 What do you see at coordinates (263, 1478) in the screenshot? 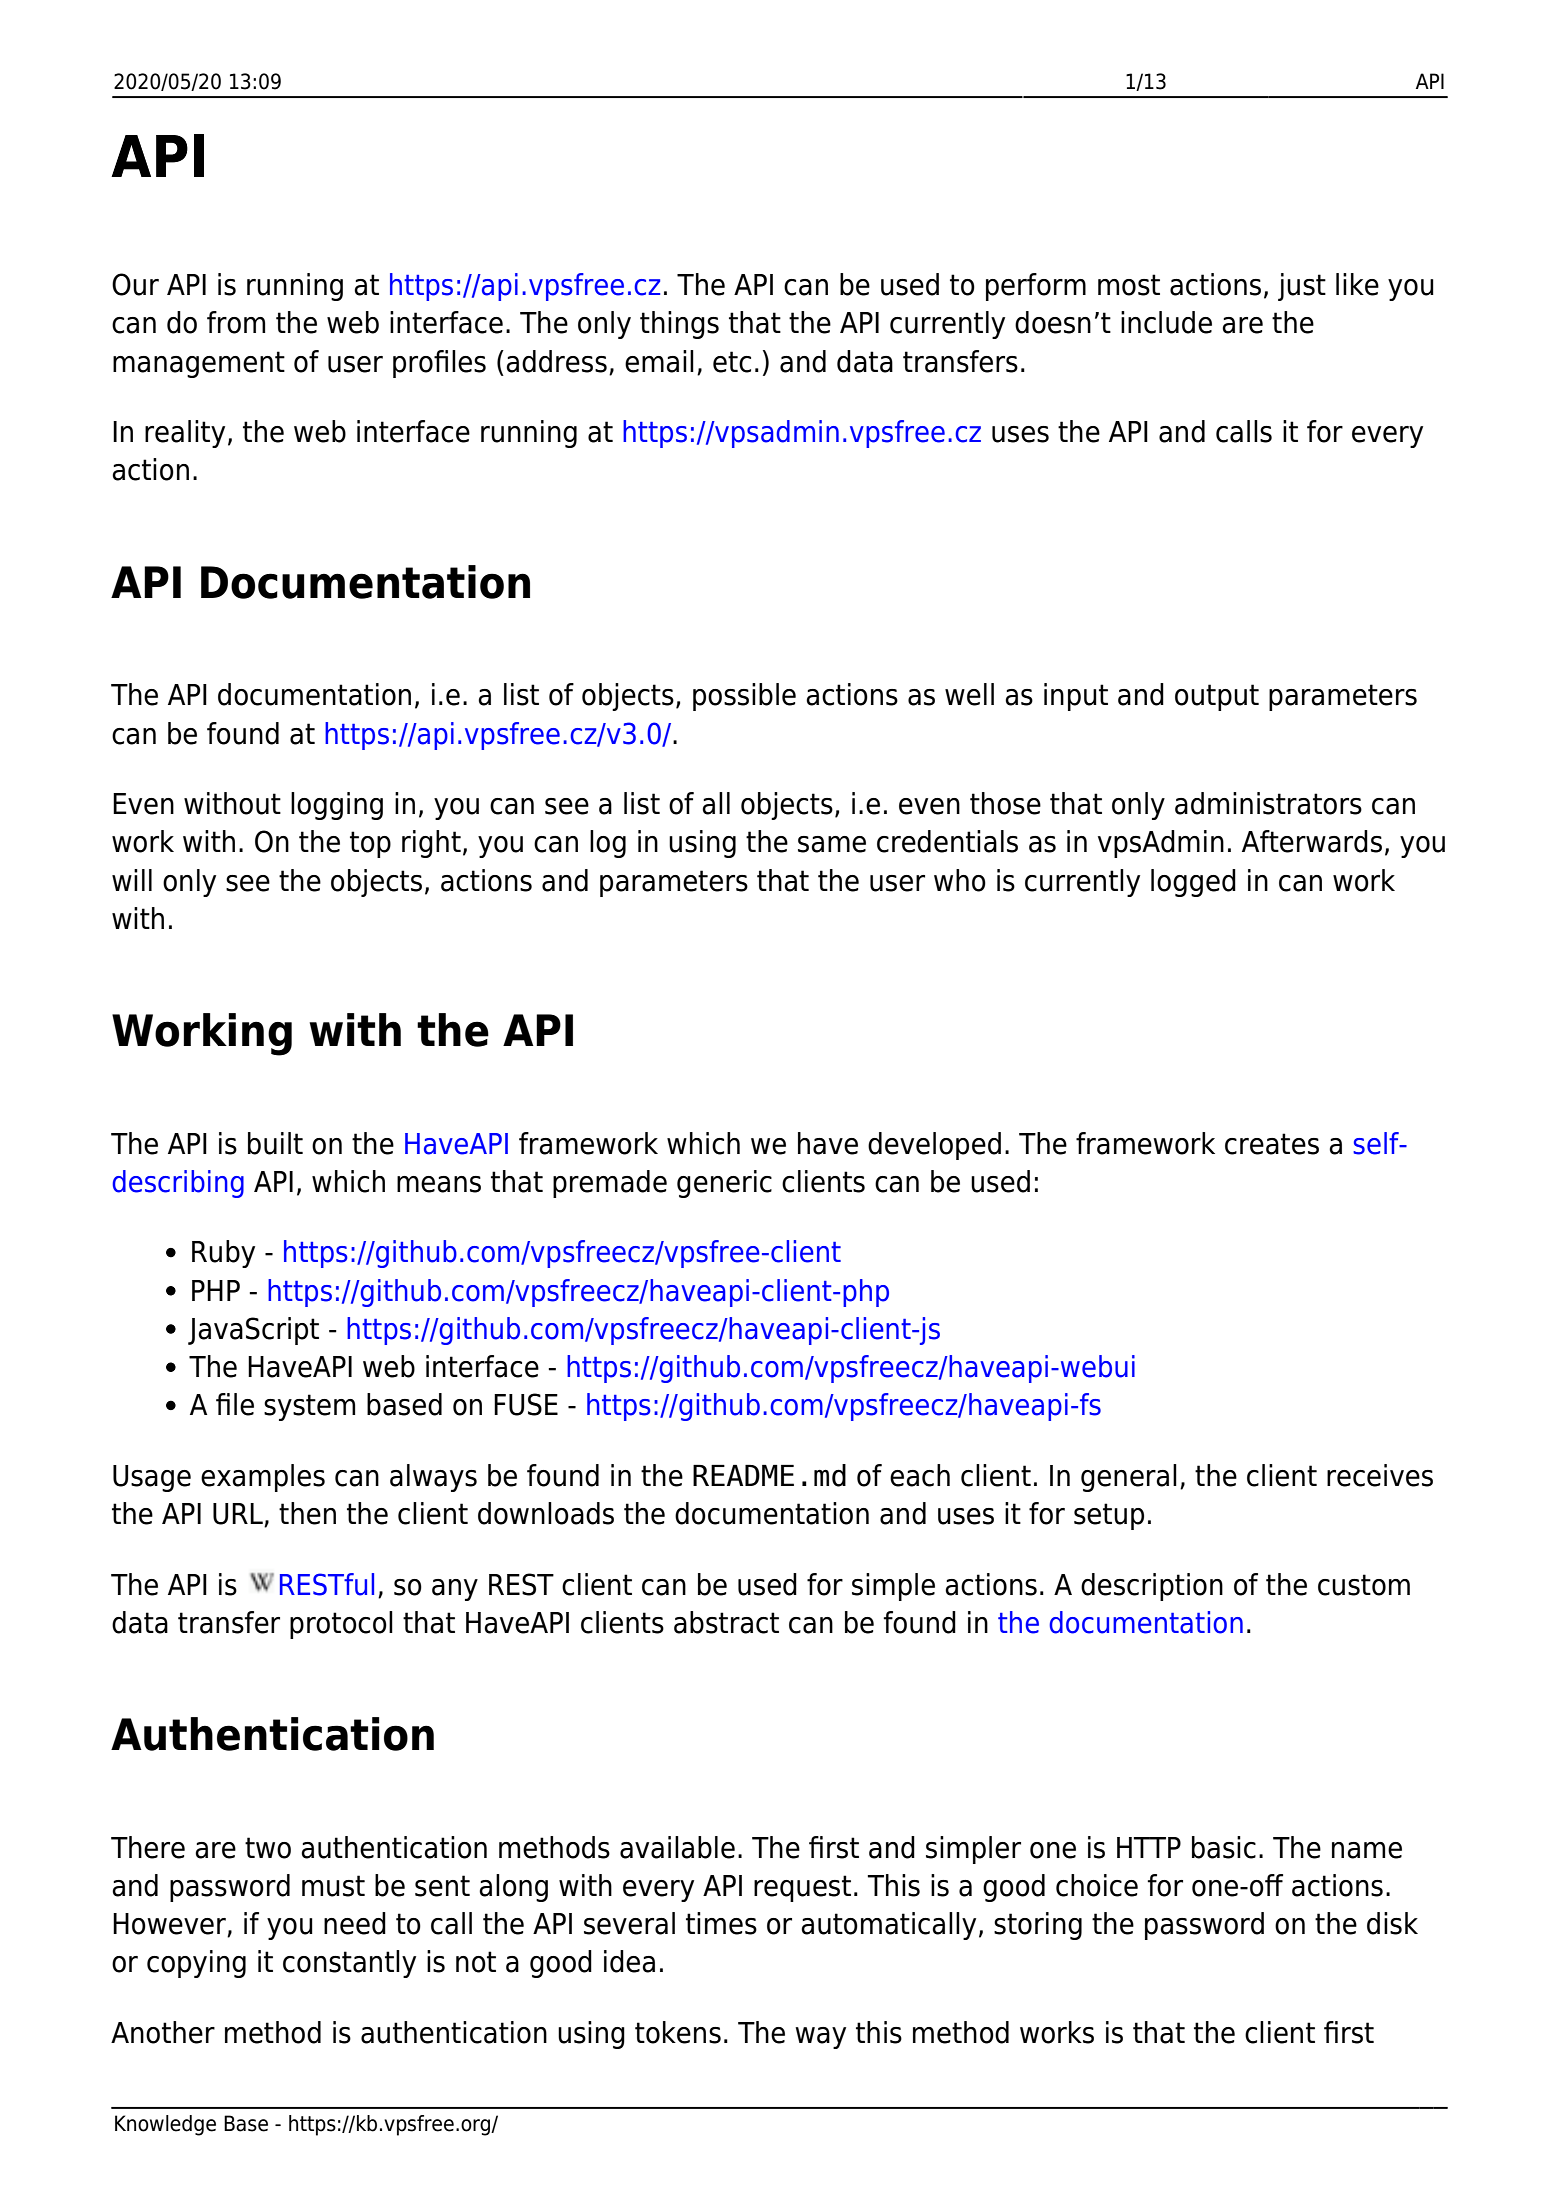
I see `examples` at bounding box center [263, 1478].
